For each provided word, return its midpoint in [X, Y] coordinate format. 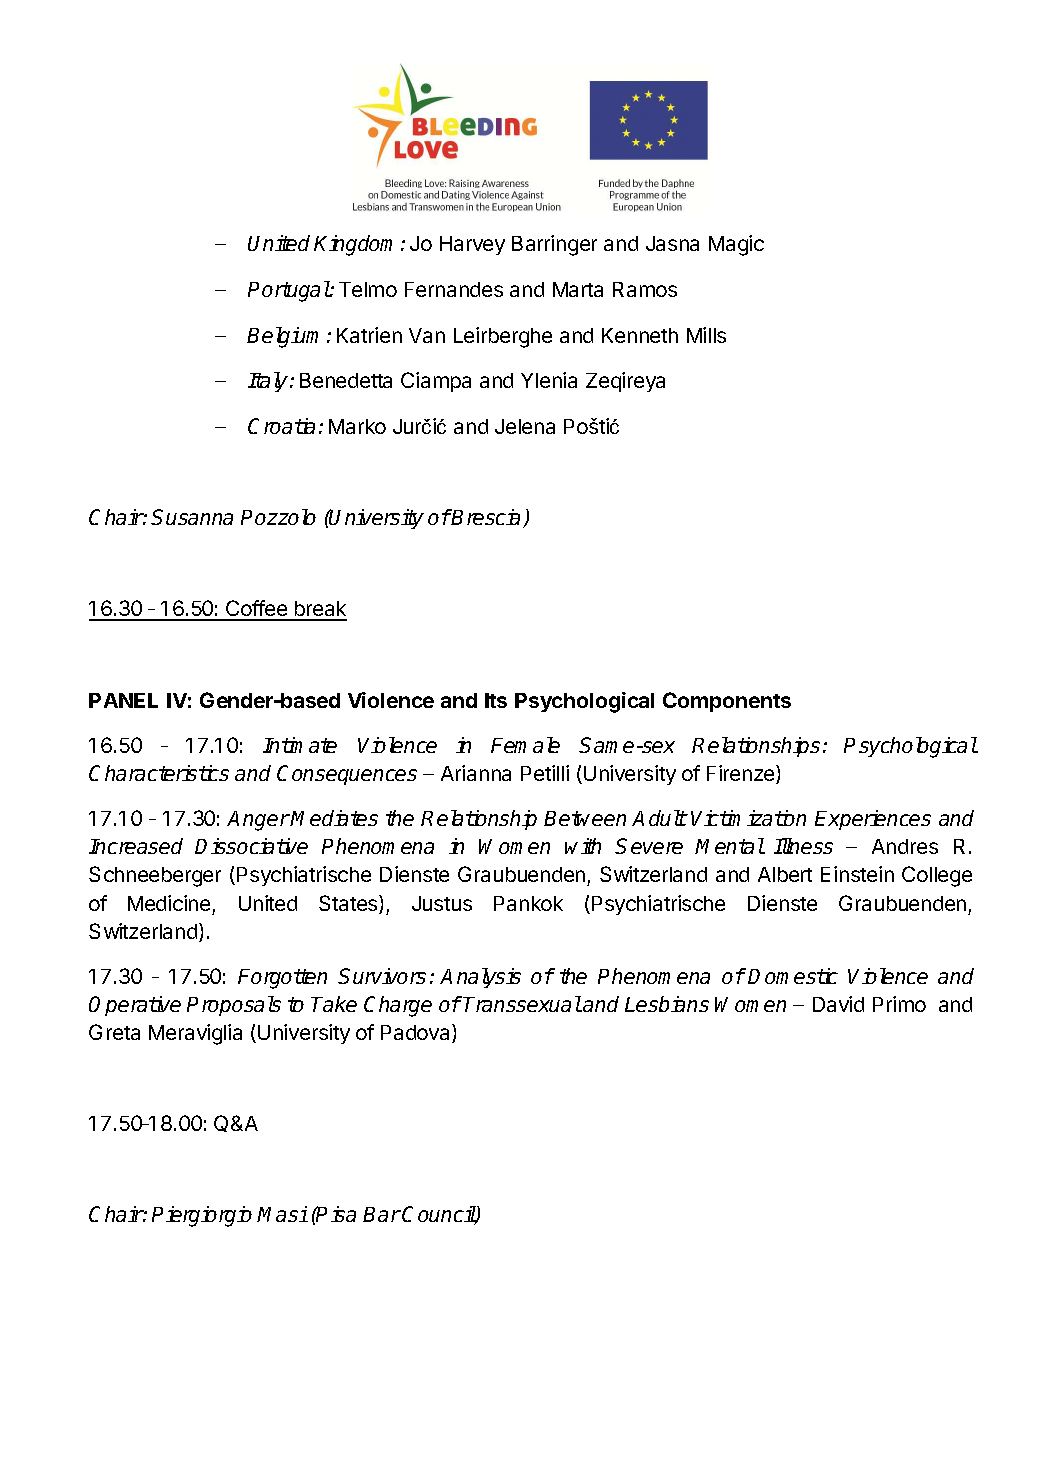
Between [585, 818]
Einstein [857, 874]
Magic [736, 245]
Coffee [256, 610]
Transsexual [522, 1004]
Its [496, 700]
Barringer [554, 245]
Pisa [335, 1214]
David [838, 1004]
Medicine [169, 903]
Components [727, 702]
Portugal [289, 291]
